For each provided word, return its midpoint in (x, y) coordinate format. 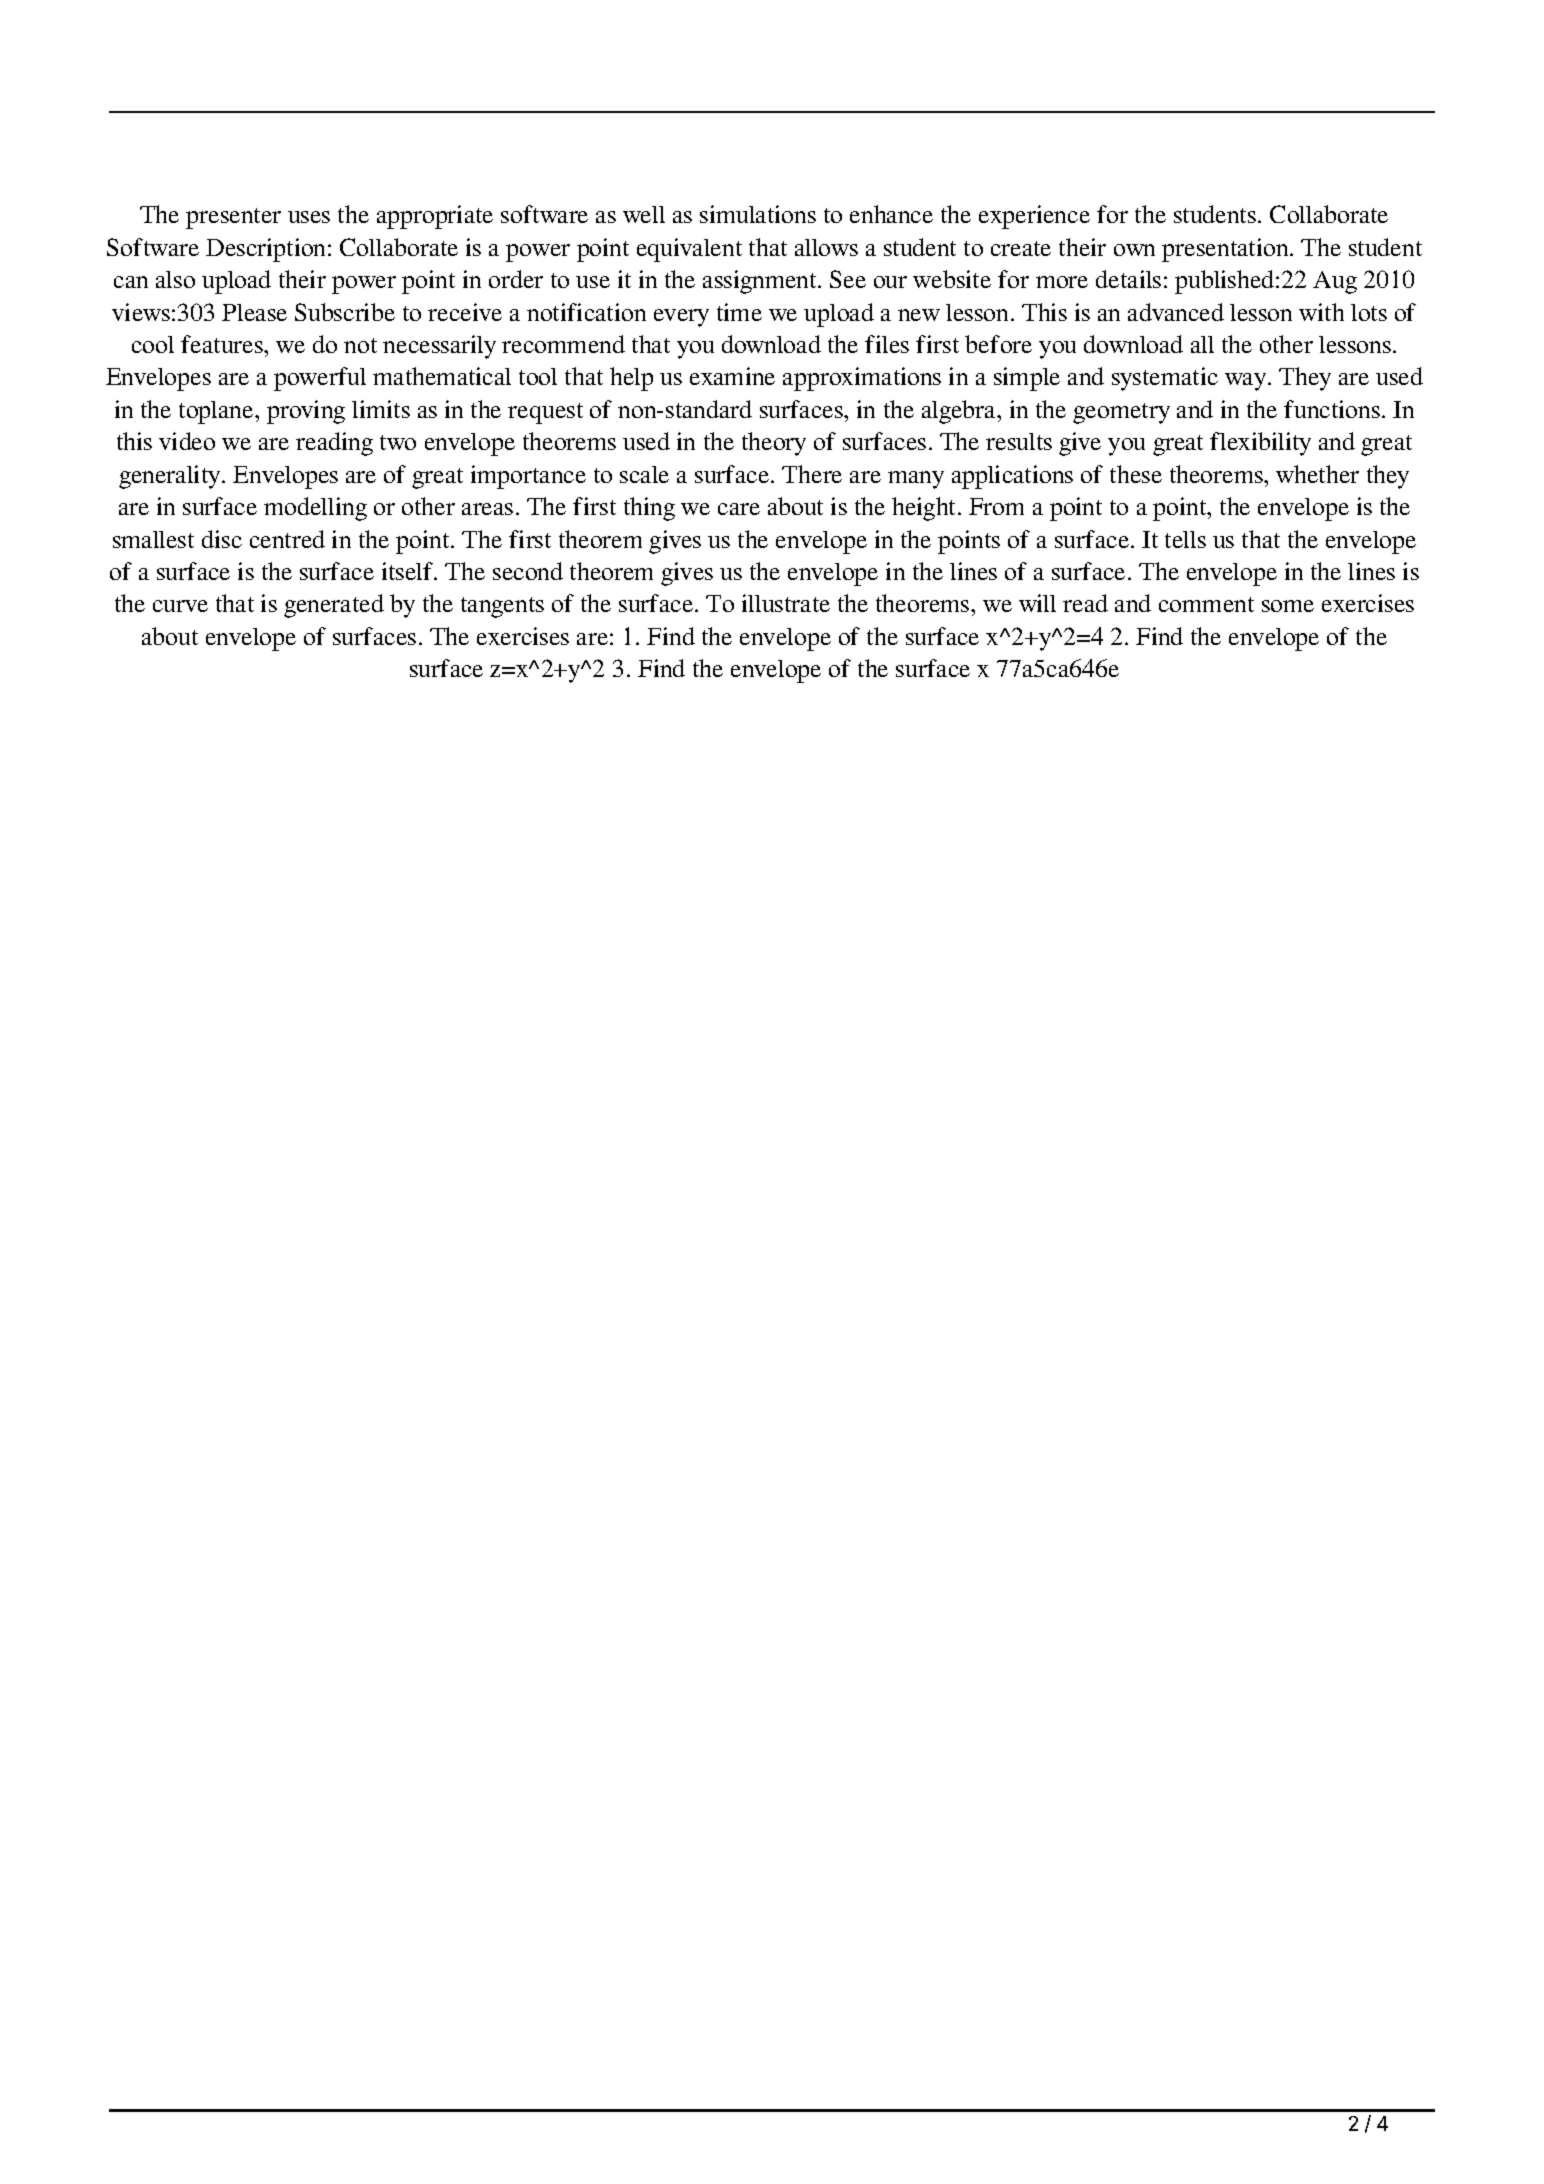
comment (1206, 604)
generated (334, 606)
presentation (1226, 250)
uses (309, 217)
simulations (758, 214)
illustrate (786, 603)
